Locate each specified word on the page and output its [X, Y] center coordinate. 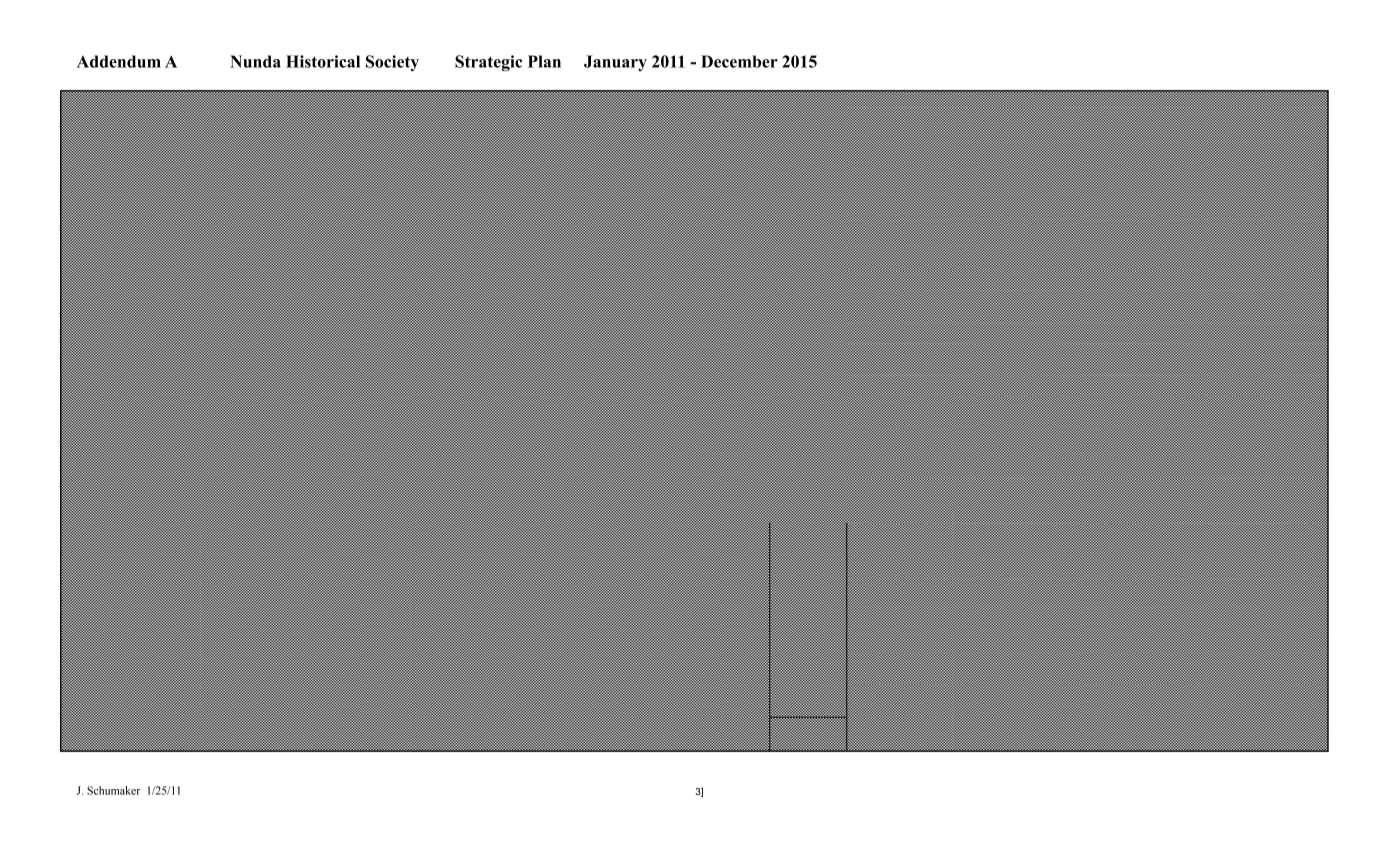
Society [392, 63]
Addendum [119, 61]
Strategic [488, 63]
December [739, 61]
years [1057, 387]
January [615, 63]
